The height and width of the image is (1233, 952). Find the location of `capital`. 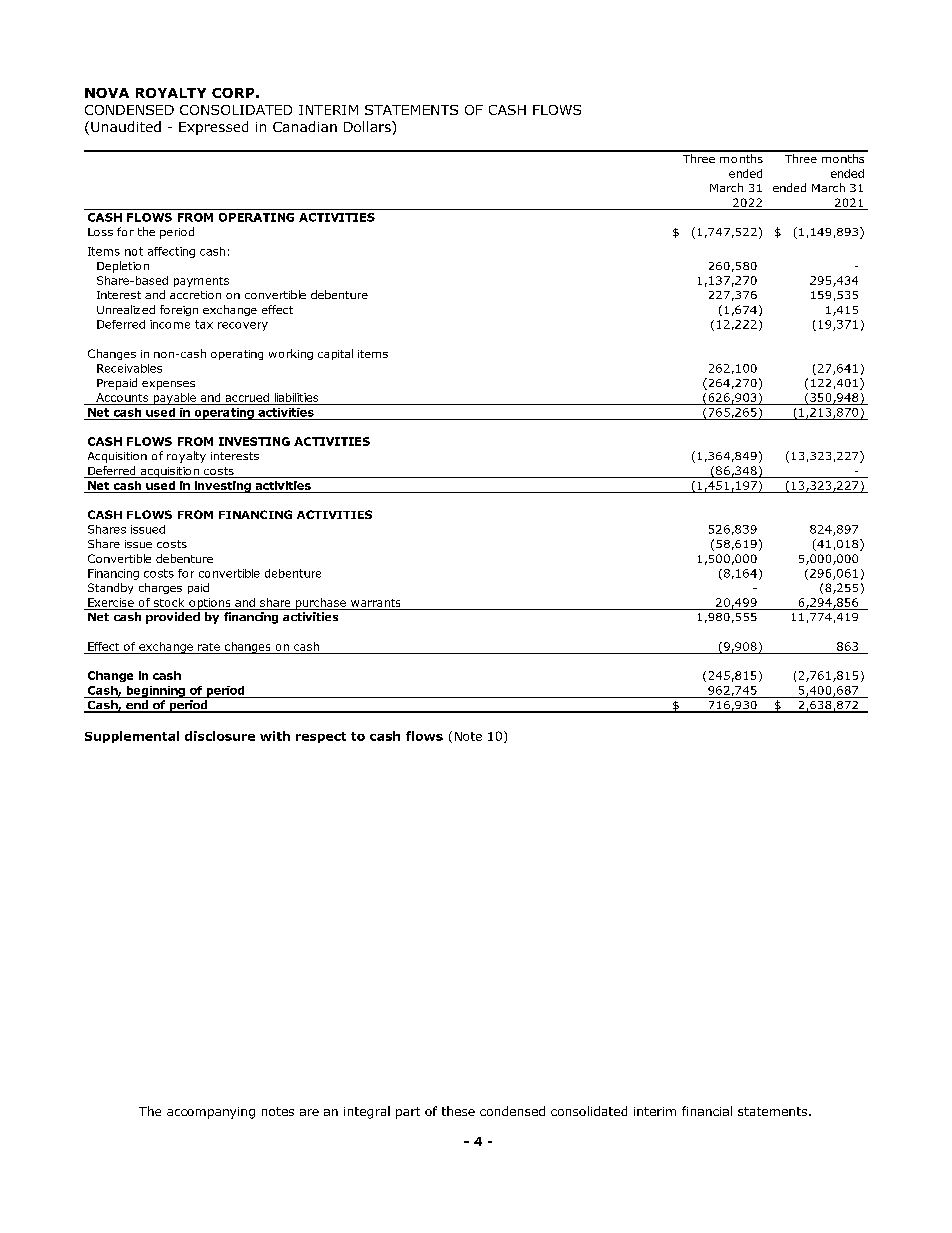

capital is located at coordinates (335, 354).
